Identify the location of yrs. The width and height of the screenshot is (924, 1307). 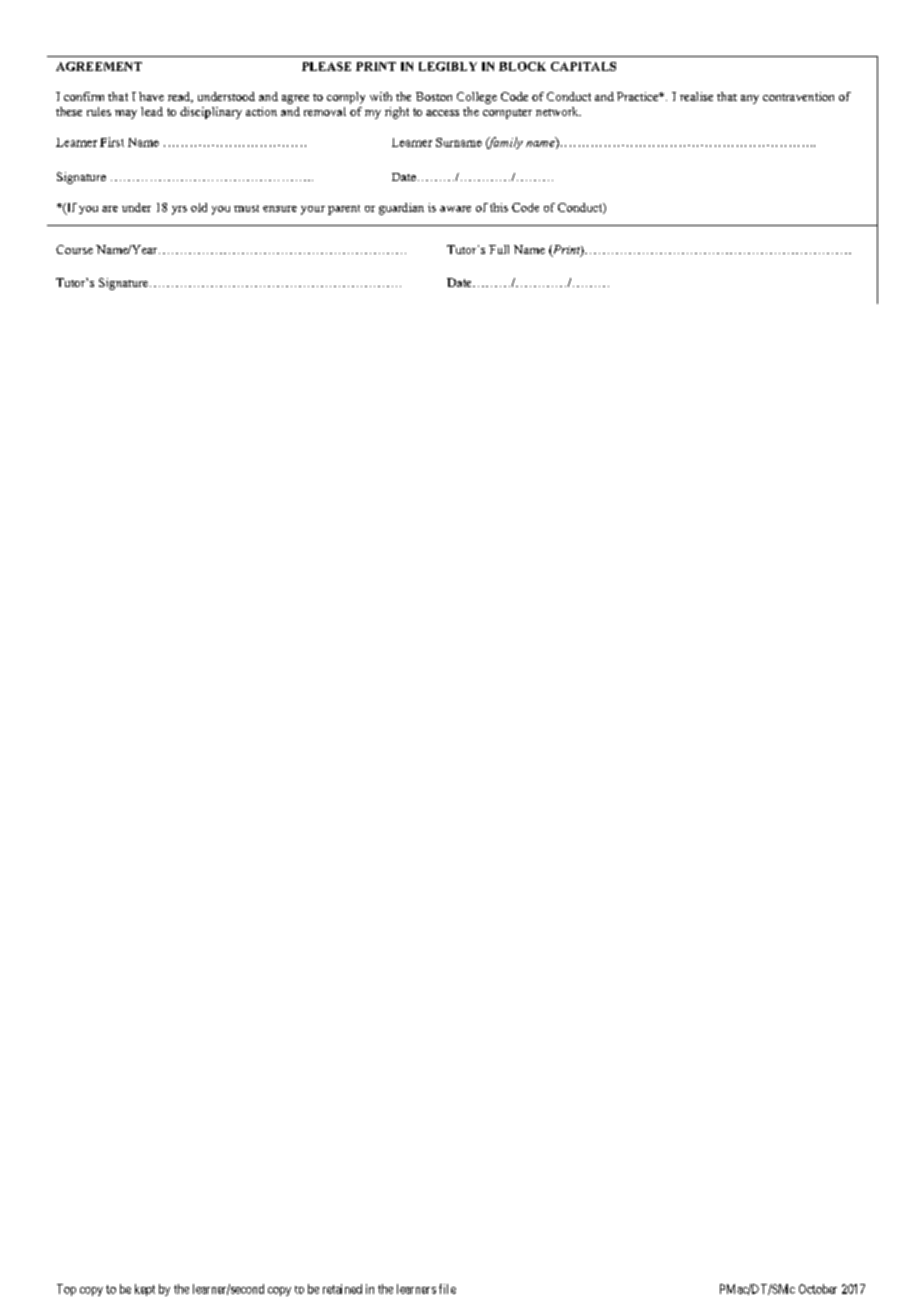
(179, 210).
